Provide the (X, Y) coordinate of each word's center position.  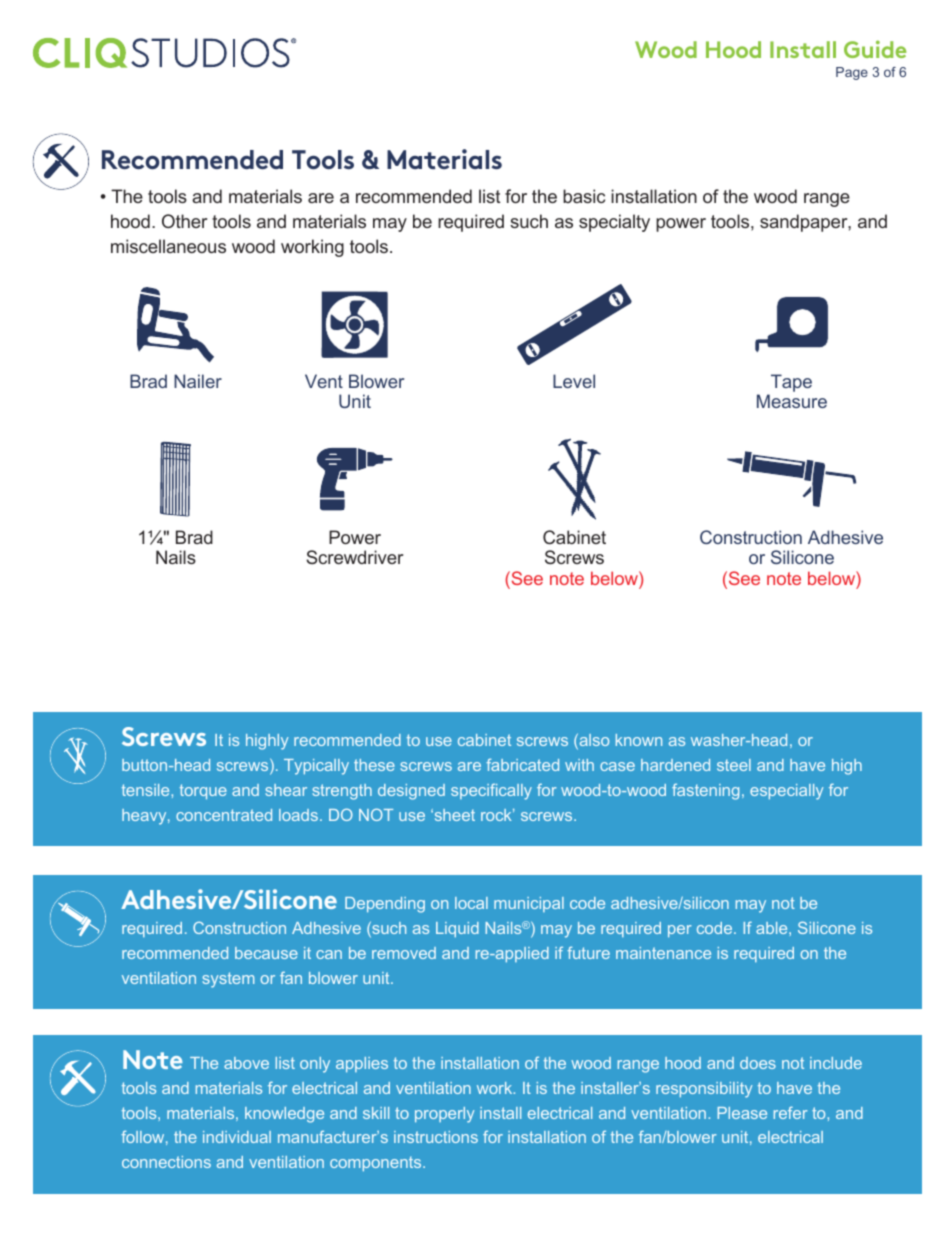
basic (584, 196)
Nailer (198, 381)
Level (574, 381)
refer (791, 1112)
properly (444, 1115)
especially (786, 792)
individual (237, 1137)
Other (184, 221)
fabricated (522, 764)
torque (203, 791)
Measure (792, 401)
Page (852, 73)
